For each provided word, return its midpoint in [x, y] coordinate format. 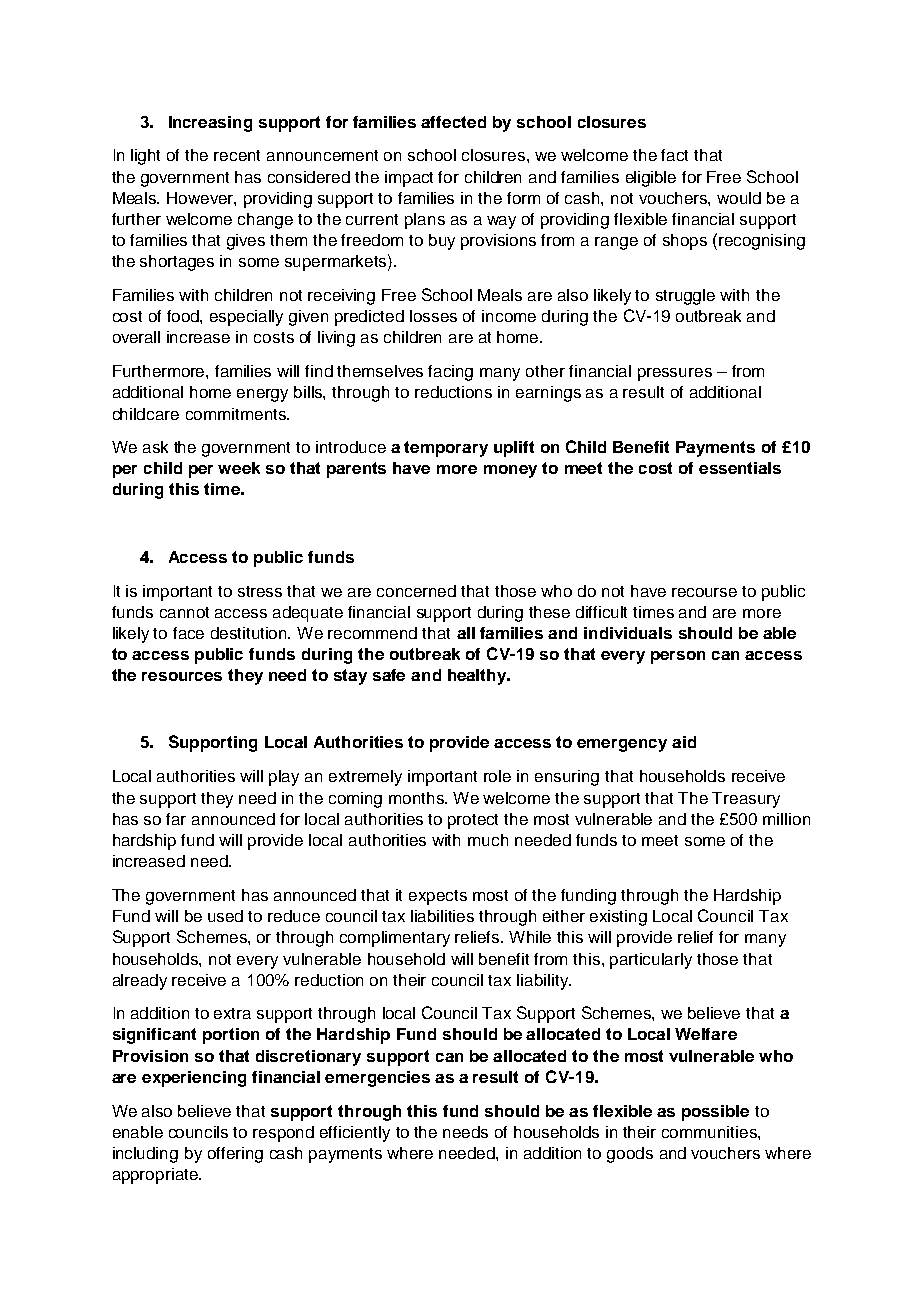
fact [674, 155]
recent [237, 155]
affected [453, 122]
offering [235, 1155]
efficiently [355, 1134]
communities [710, 1132]
